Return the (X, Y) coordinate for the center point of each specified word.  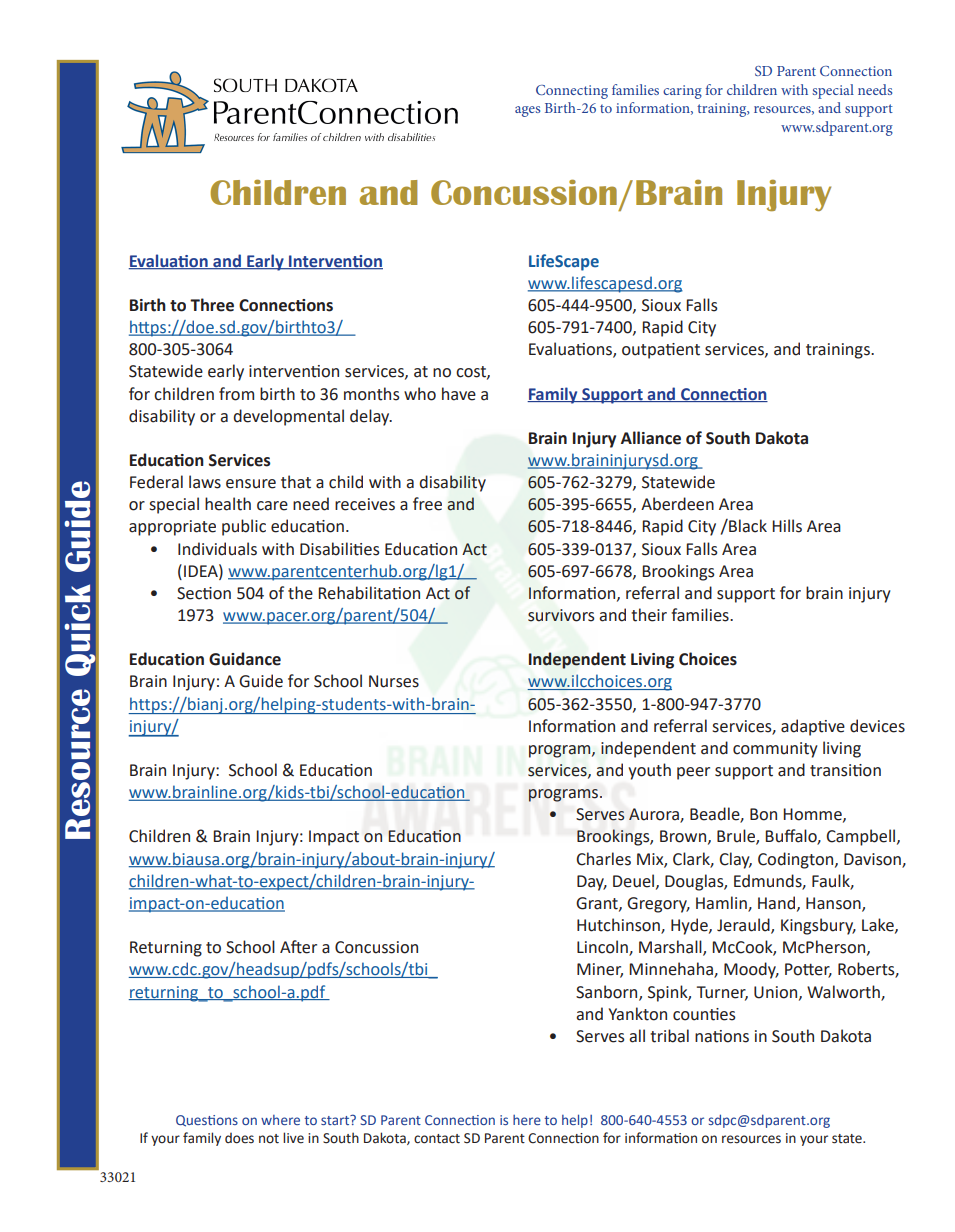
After (298, 947)
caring (682, 92)
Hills (787, 526)
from (236, 394)
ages (527, 111)
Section (204, 593)
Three (212, 305)
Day (592, 883)
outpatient (661, 351)
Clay (735, 860)
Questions (207, 1121)
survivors (561, 615)
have (459, 394)
